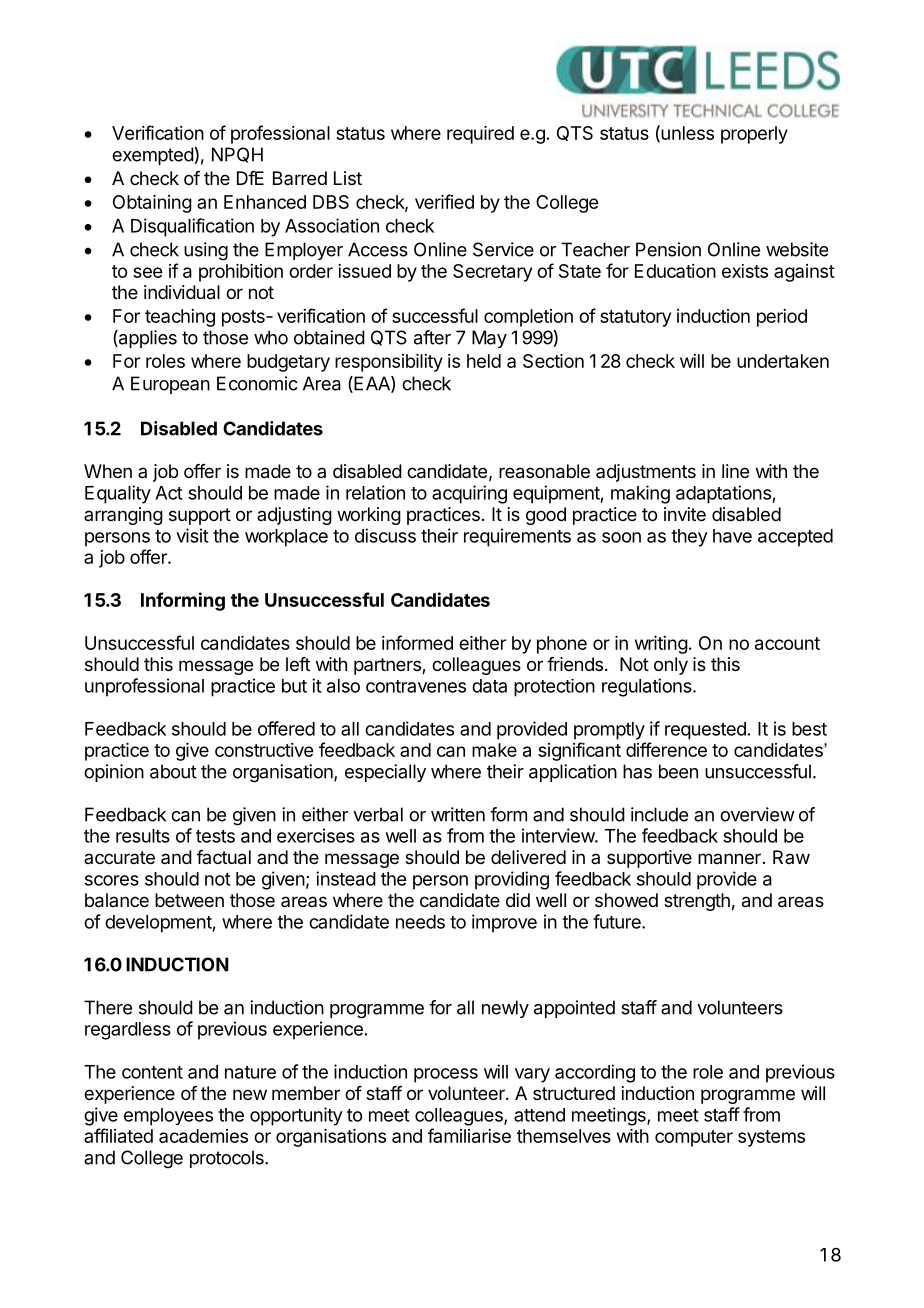 Image resolution: width=924 pixels, height=1308 pixels. What do you see at coordinates (754, 135) in the page?
I see `properly` at bounding box center [754, 135].
